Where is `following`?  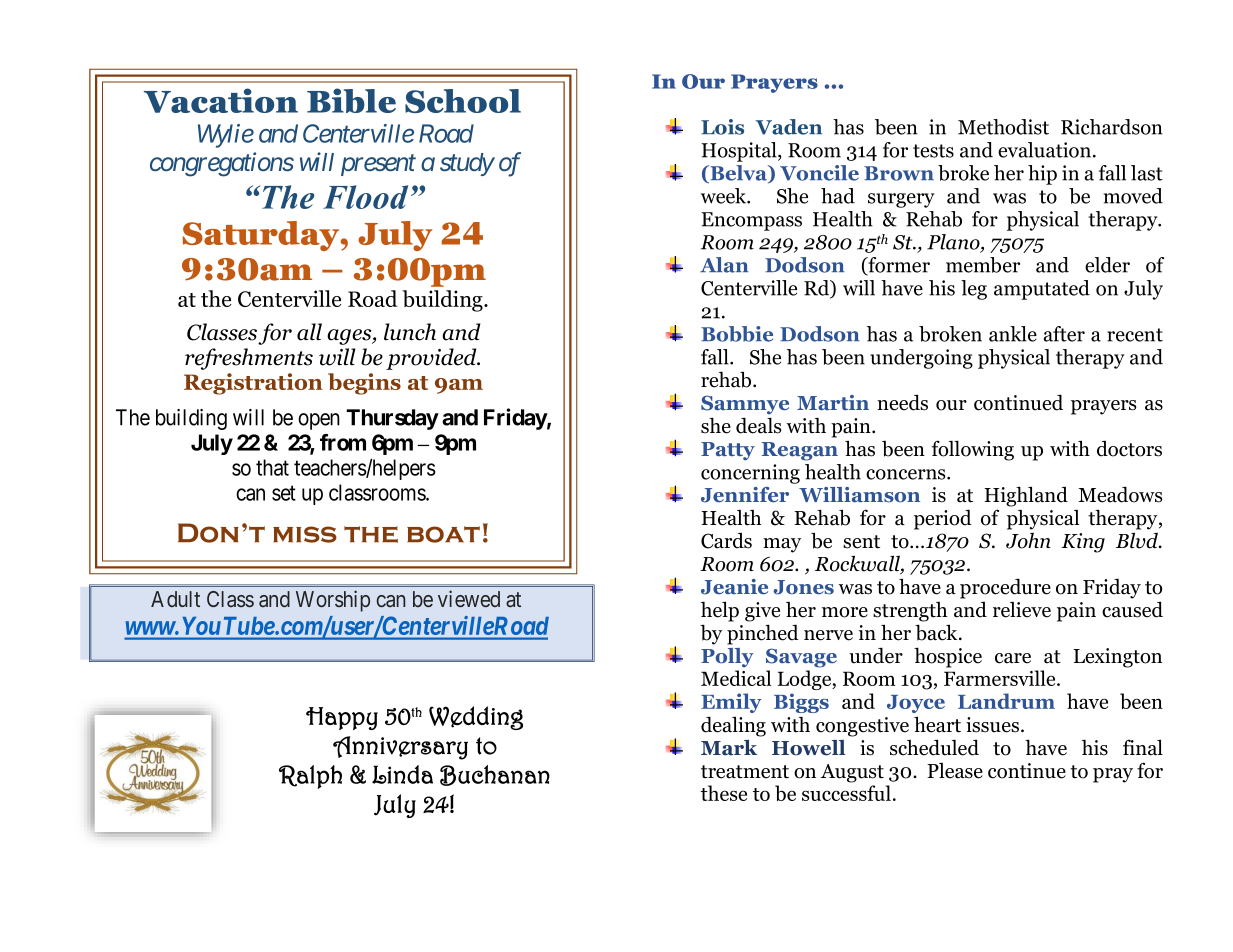 following is located at coordinates (973, 450).
